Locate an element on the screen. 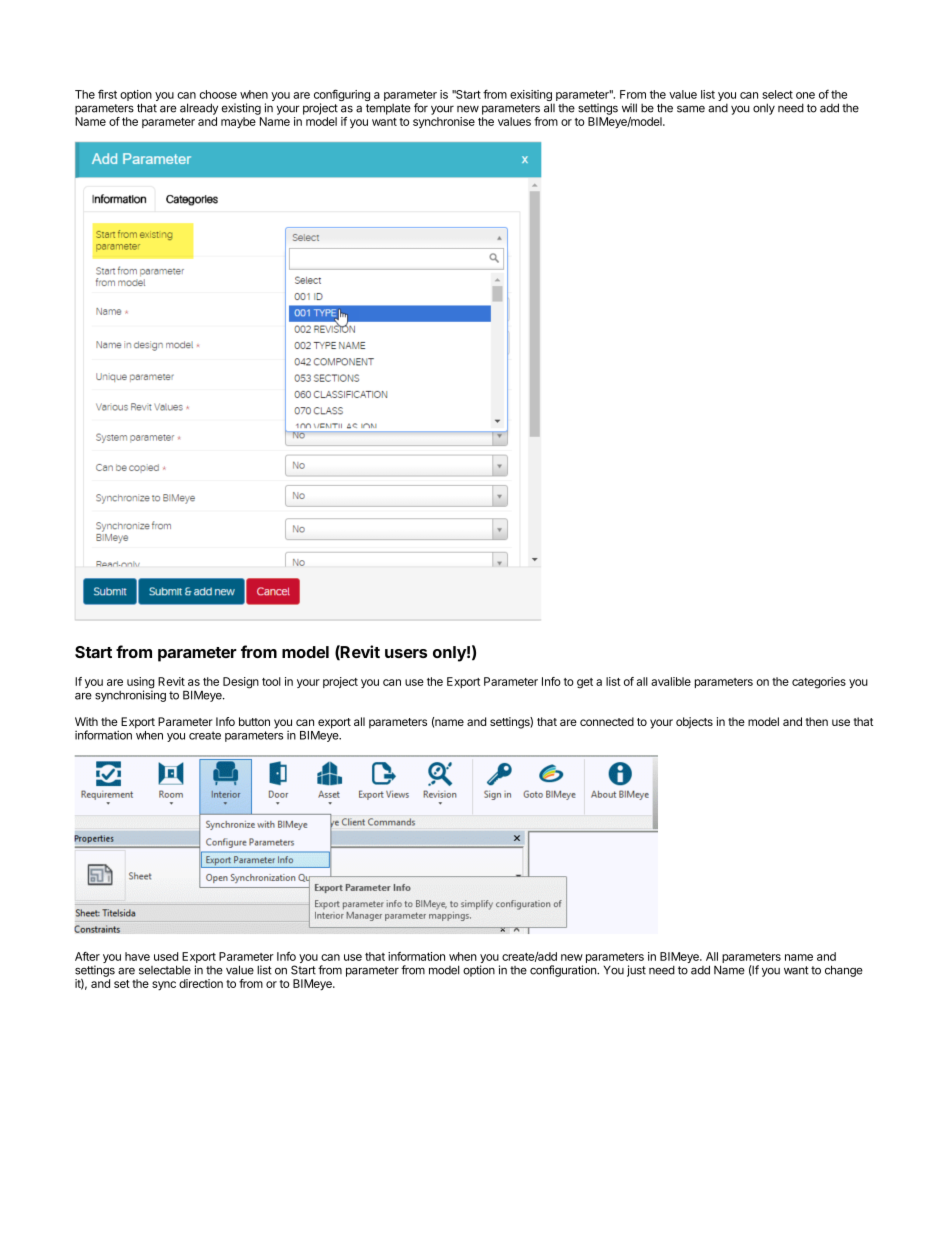  same is located at coordinates (691, 109).
